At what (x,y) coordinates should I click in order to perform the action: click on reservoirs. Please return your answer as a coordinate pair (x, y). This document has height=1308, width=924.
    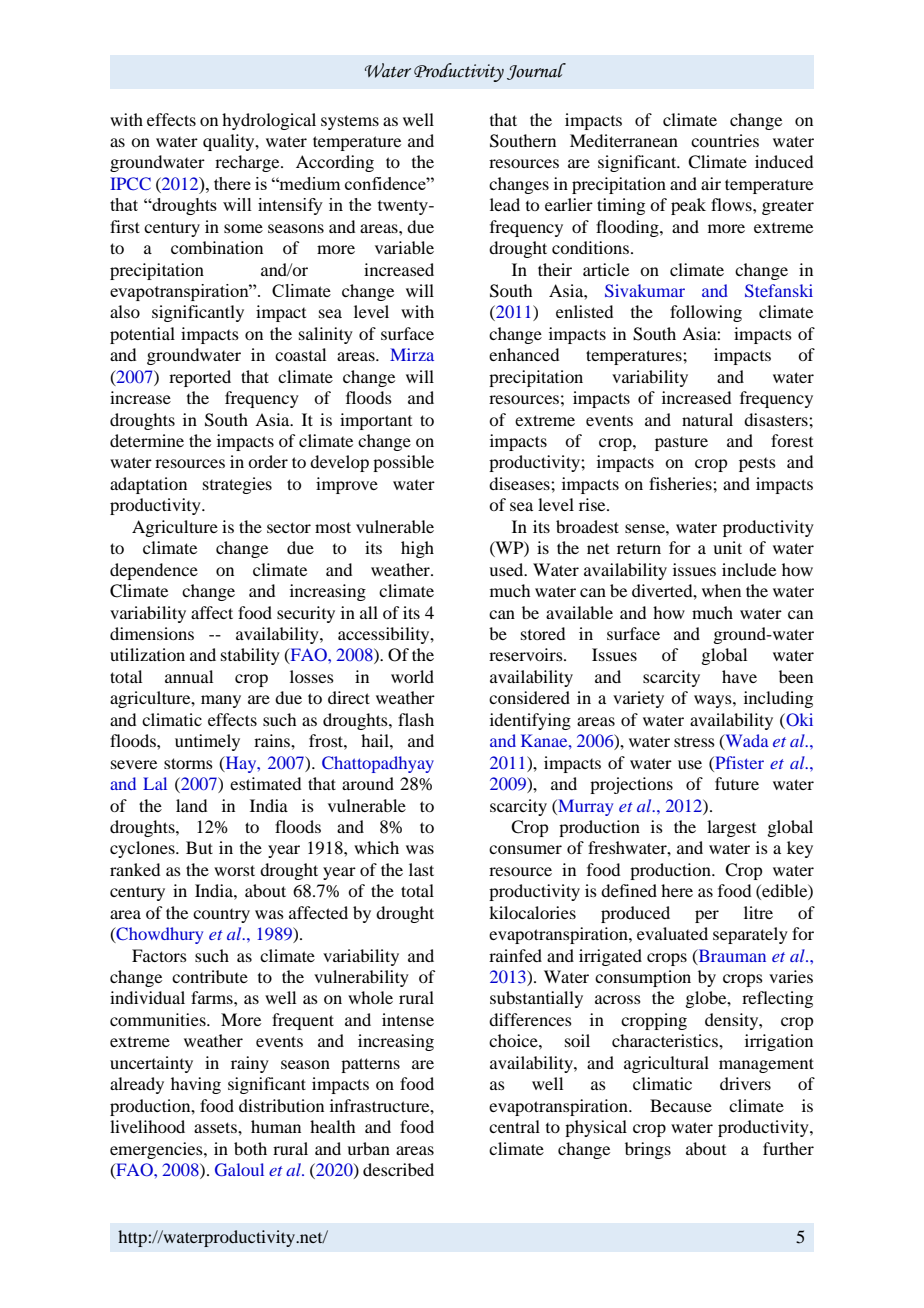
    Looking at the image, I should click on (527, 654).
